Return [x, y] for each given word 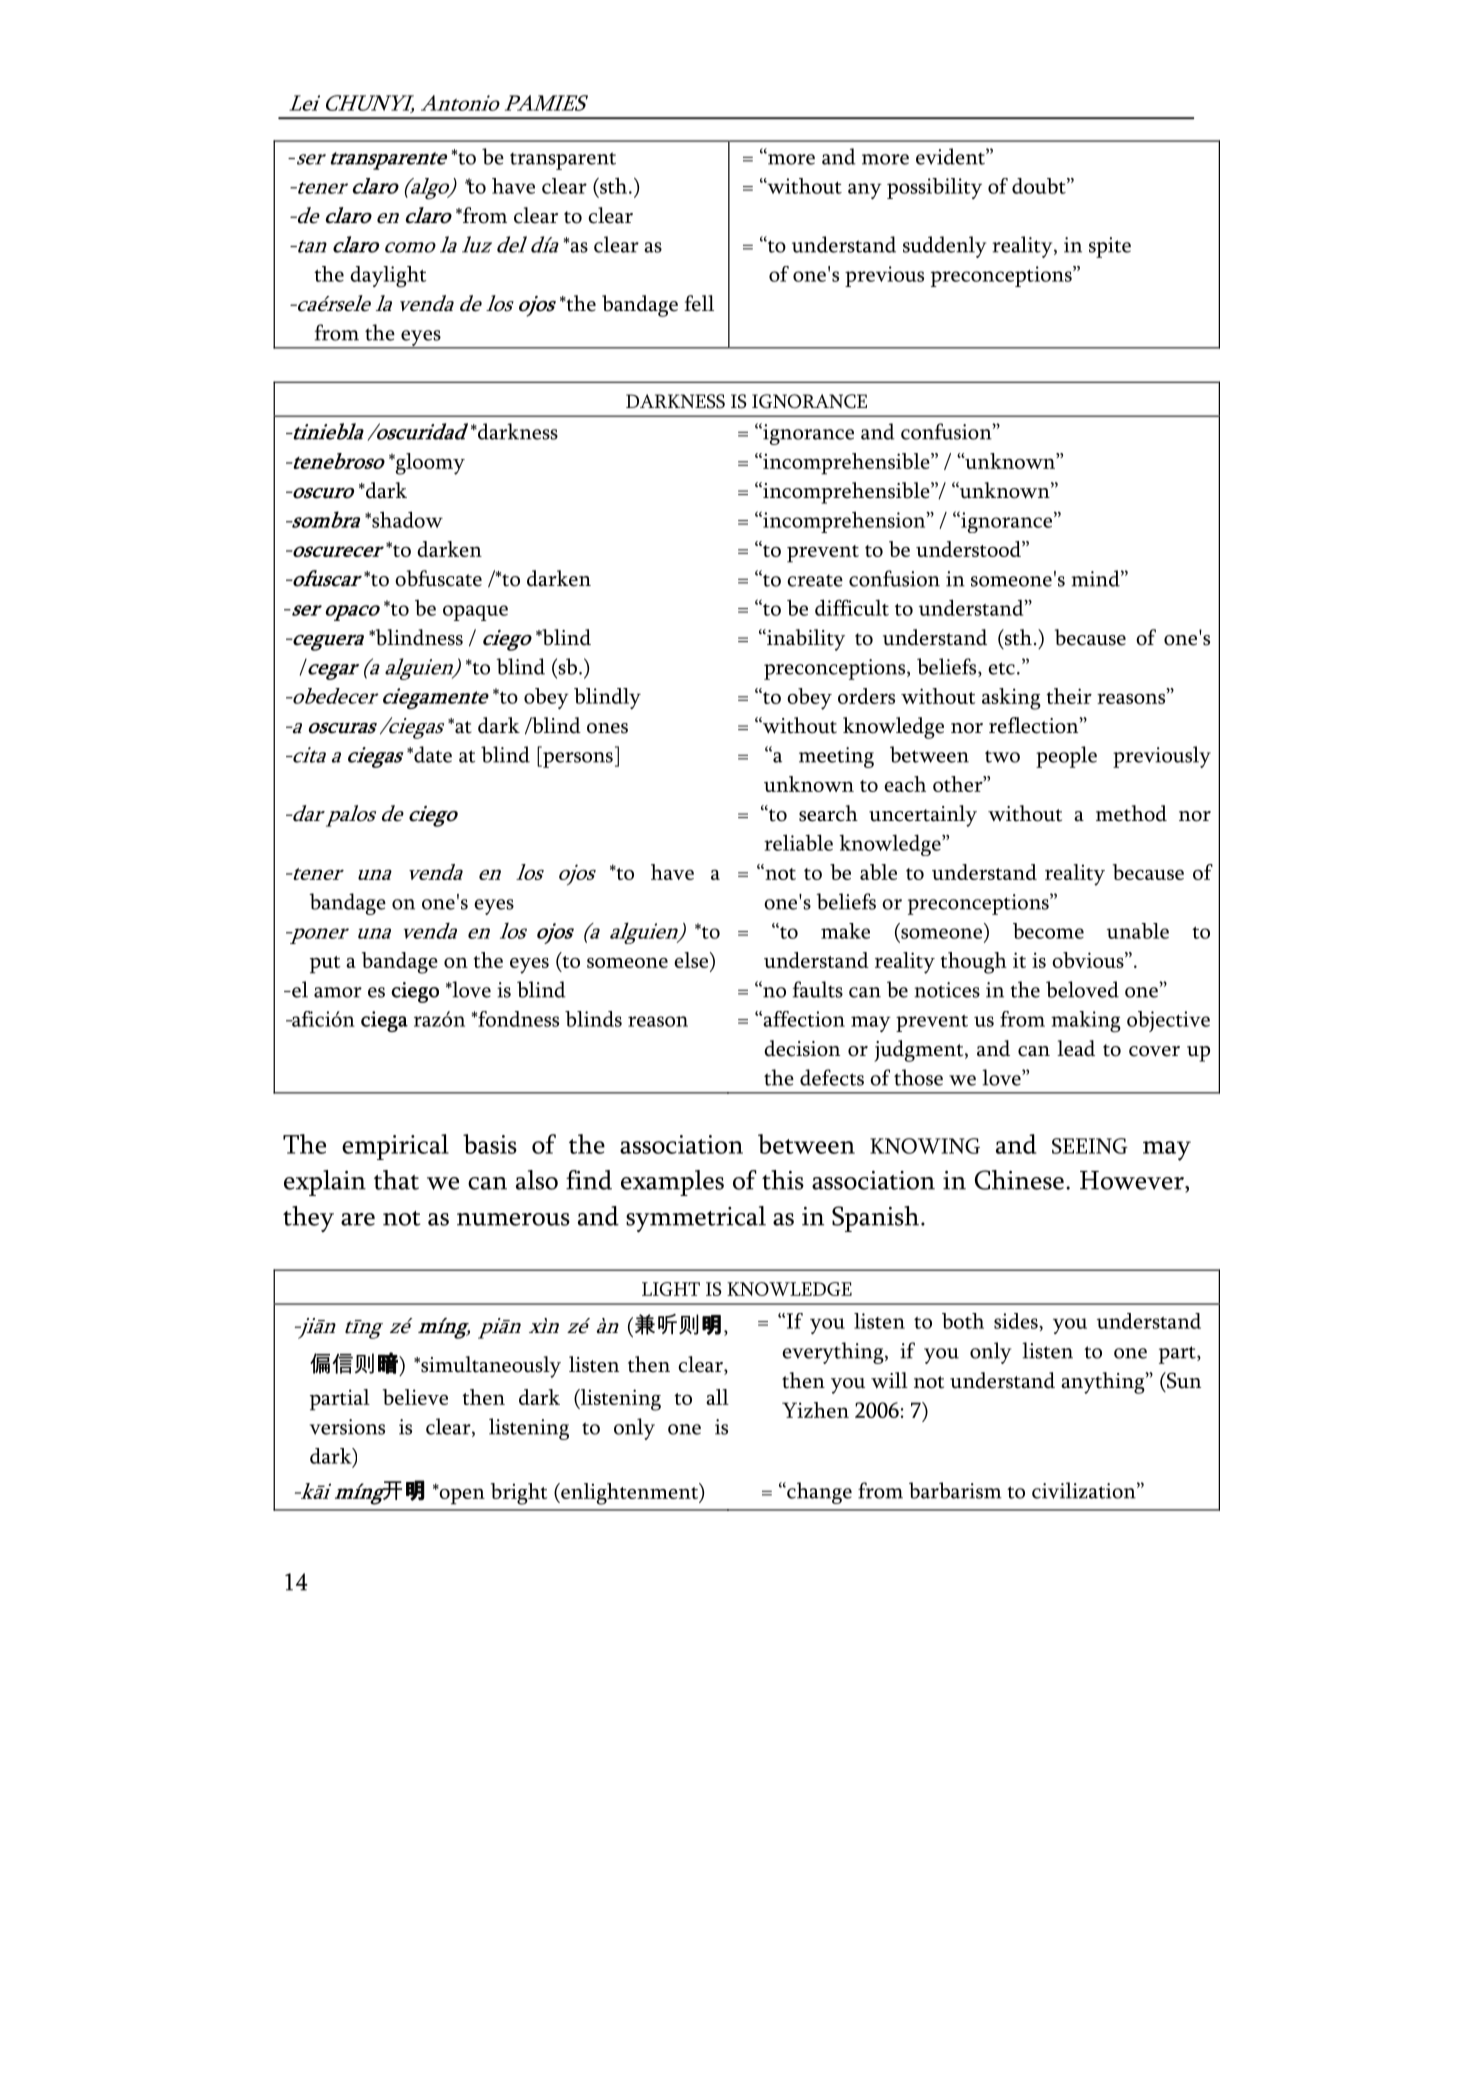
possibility [934, 188]
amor [338, 992]
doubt [1040, 186]
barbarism [955, 1490]
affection [803, 1019]
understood [969, 549]
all [717, 1397]
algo [430, 189]
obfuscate [438, 578]
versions [347, 1427]
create [815, 581]
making [1086, 1022]
